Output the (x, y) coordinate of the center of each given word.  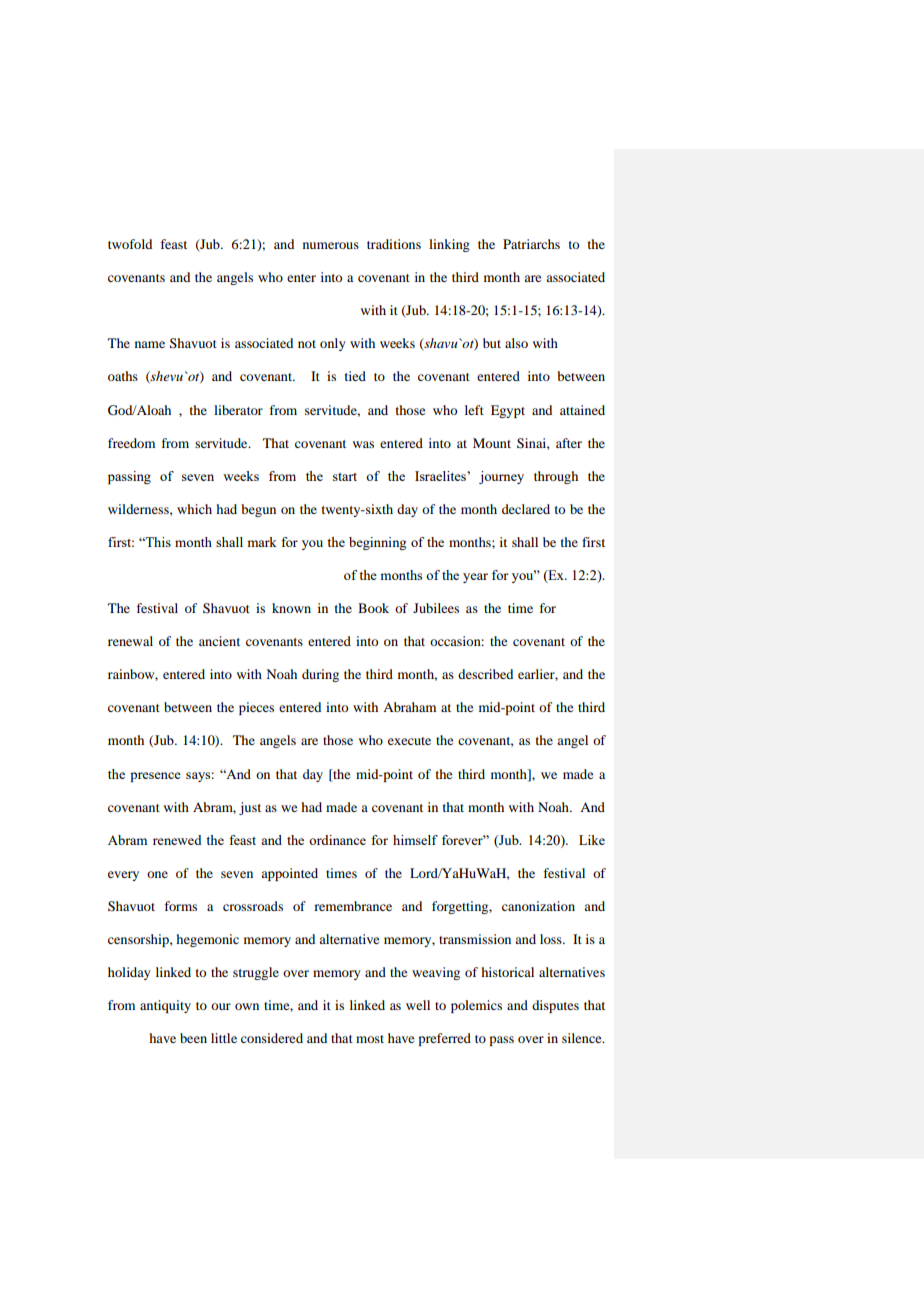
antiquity (165, 1006)
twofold (130, 244)
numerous (331, 245)
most (370, 1039)
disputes (555, 1006)
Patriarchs (531, 244)
